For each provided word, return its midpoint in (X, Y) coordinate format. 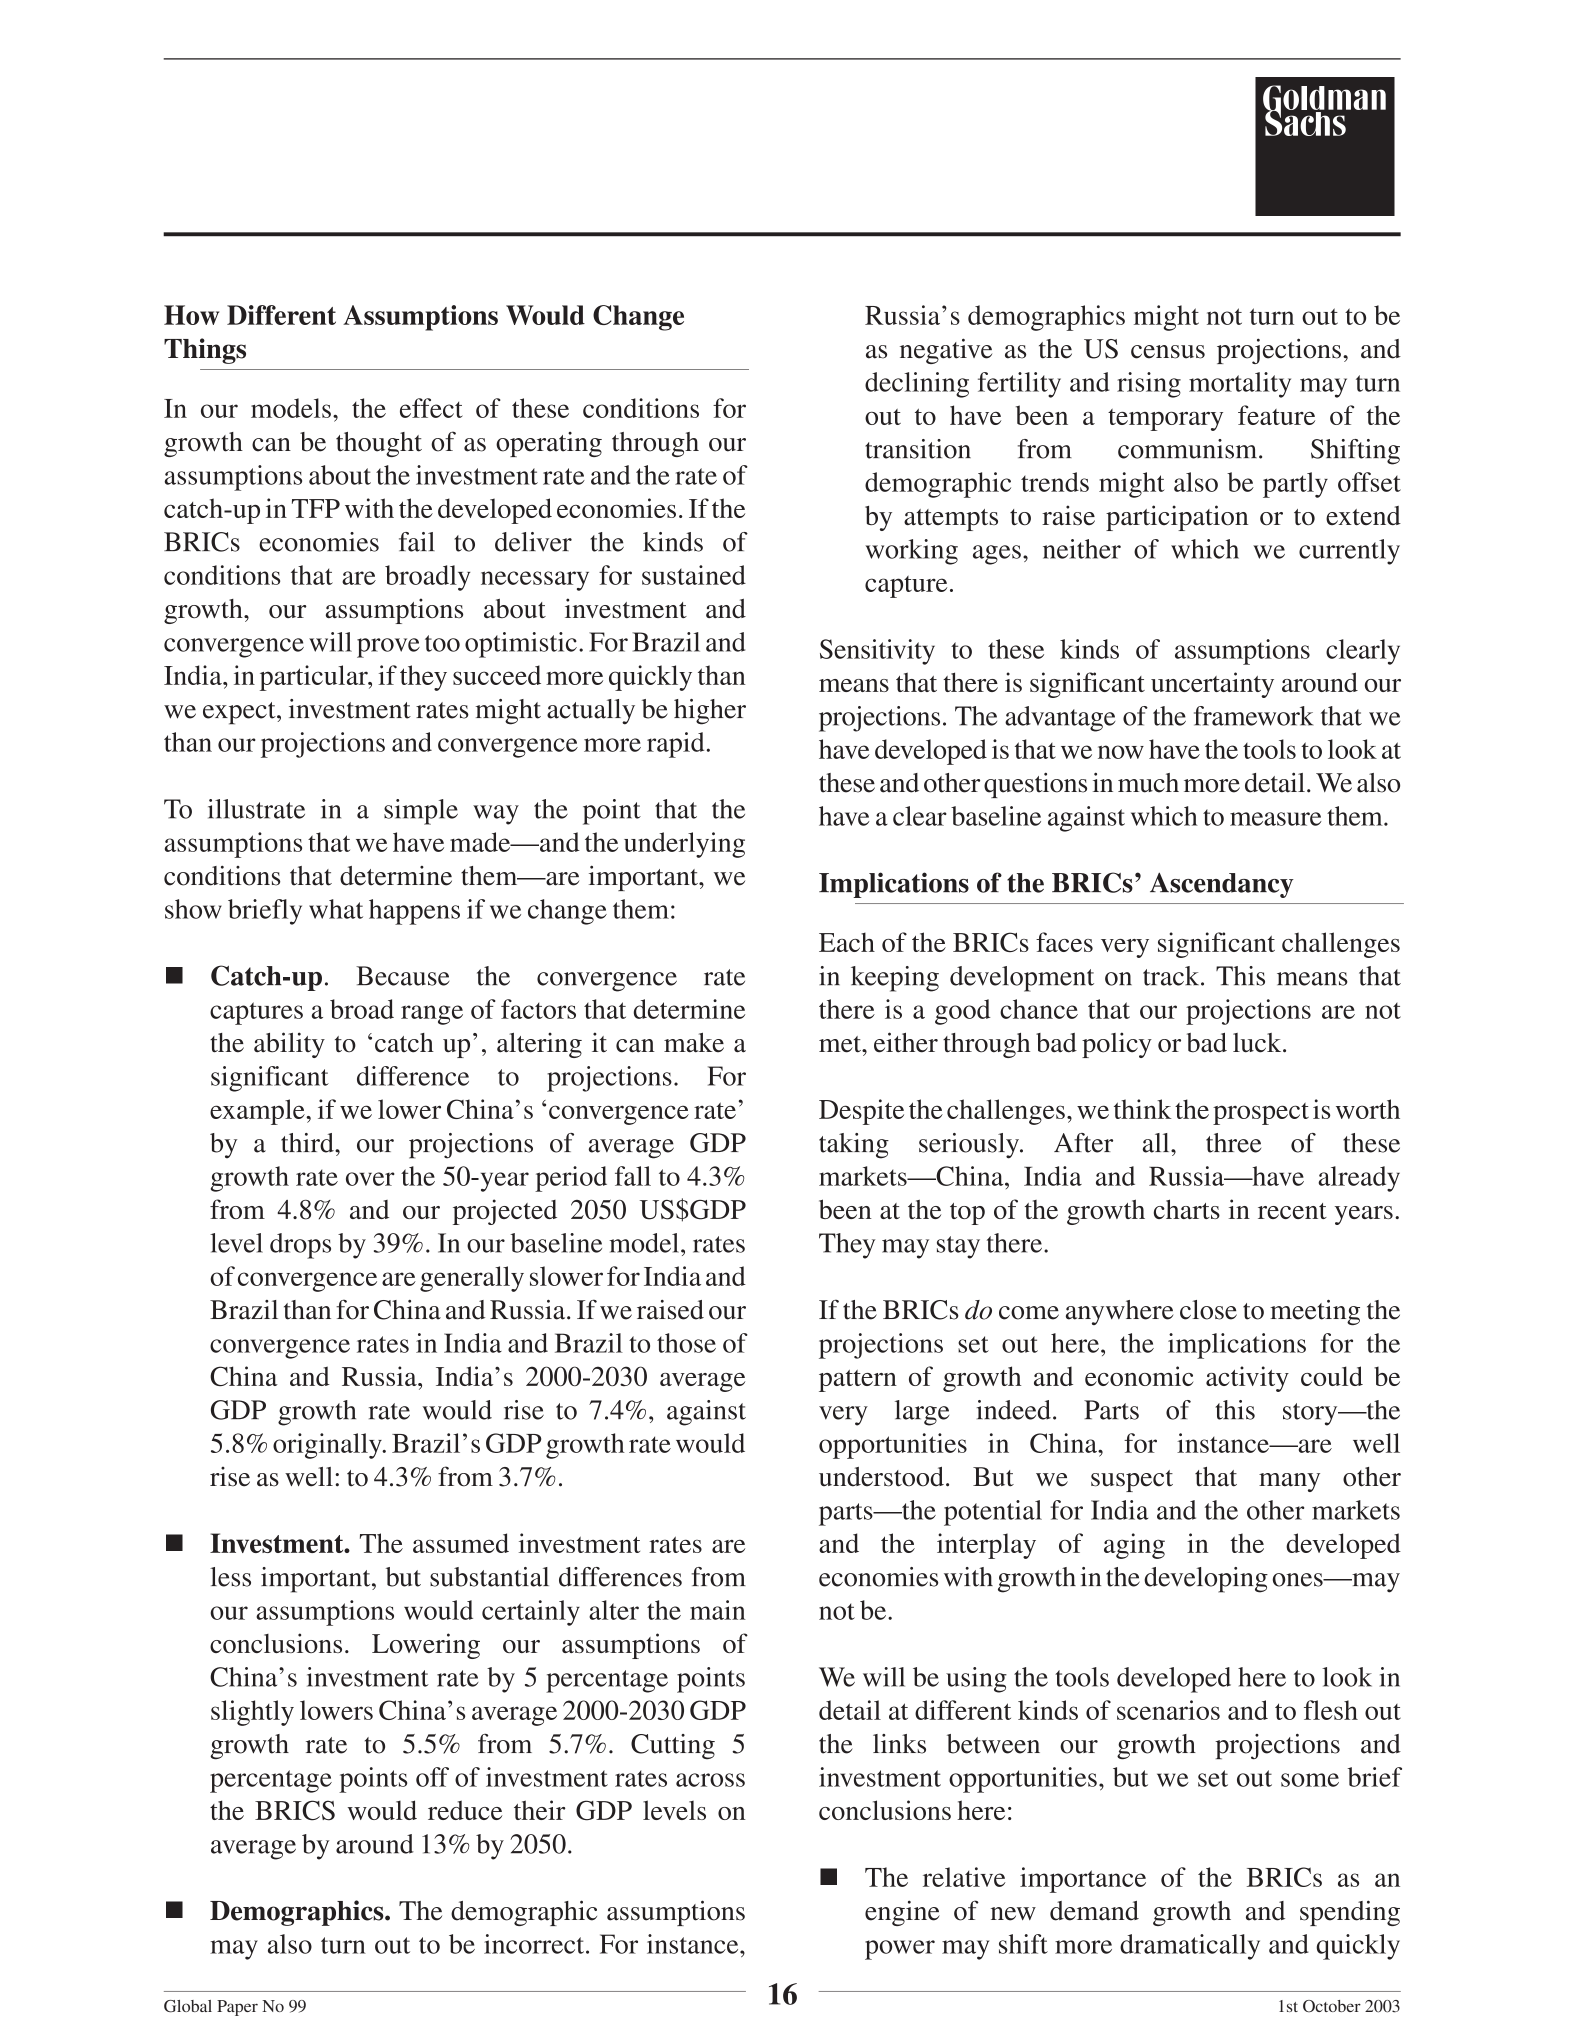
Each (847, 942)
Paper (237, 2008)
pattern (858, 1381)
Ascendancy (1222, 885)
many (1289, 1482)
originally (328, 1446)
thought (379, 444)
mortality (1240, 385)
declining (917, 385)
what (336, 909)
